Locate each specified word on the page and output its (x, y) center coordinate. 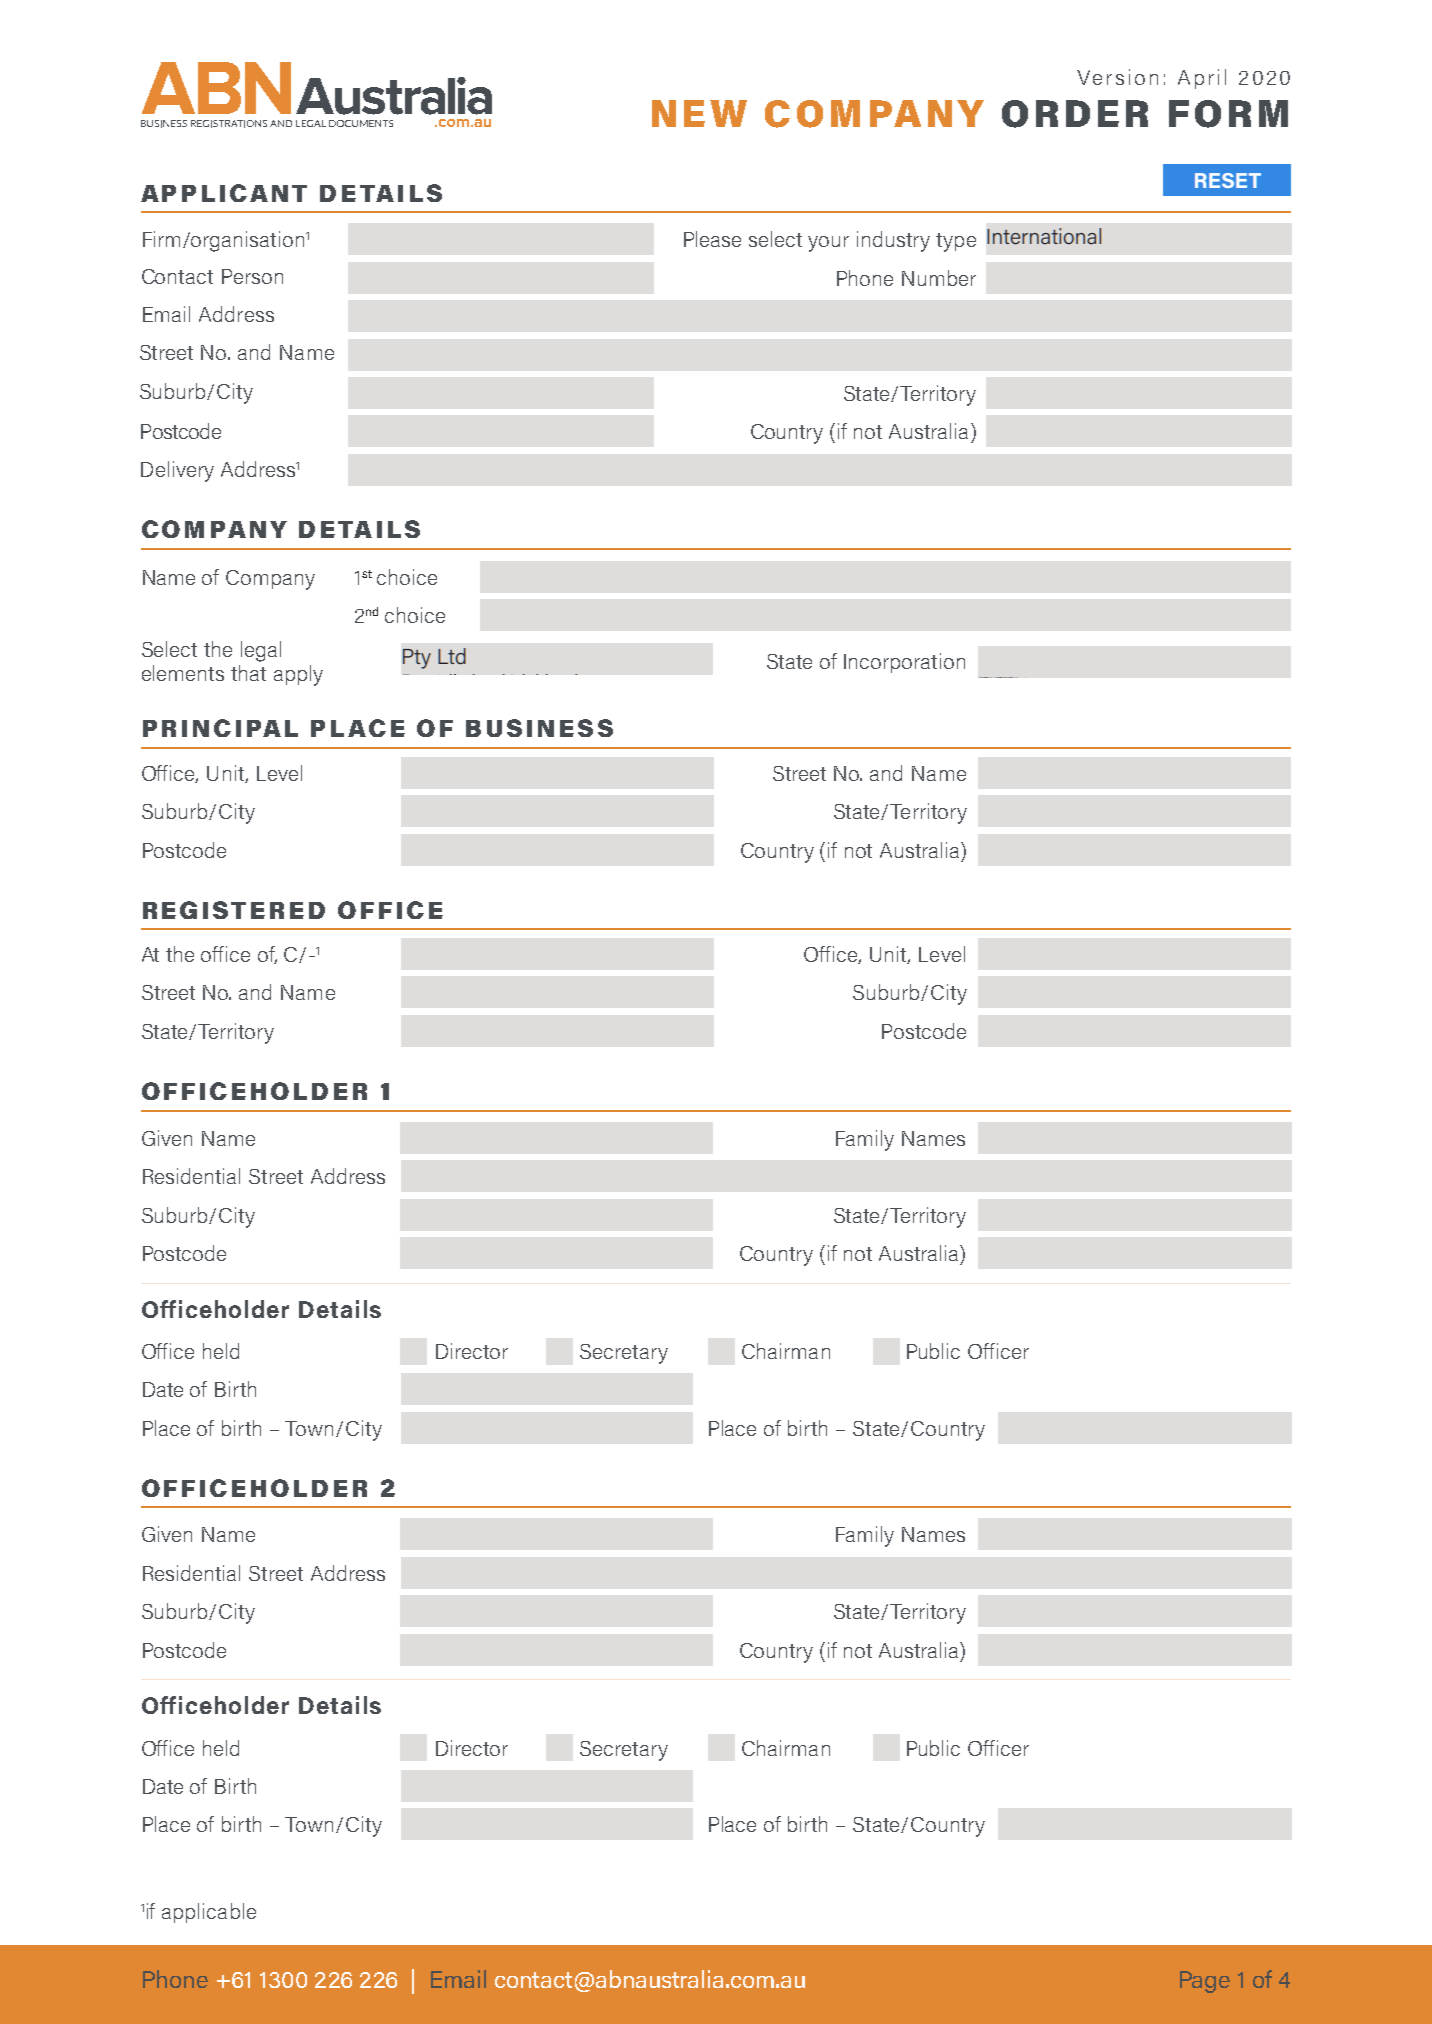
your (828, 244)
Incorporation (904, 663)
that (248, 673)
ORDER (1075, 114)
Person (252, 276)
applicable (209, 1913)
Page (1205, 1982)
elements (183, 673)
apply (298, 675)
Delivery (177, 471)
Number (939, 278)
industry (893, 241)
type (956, 242)
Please (712, 239)
